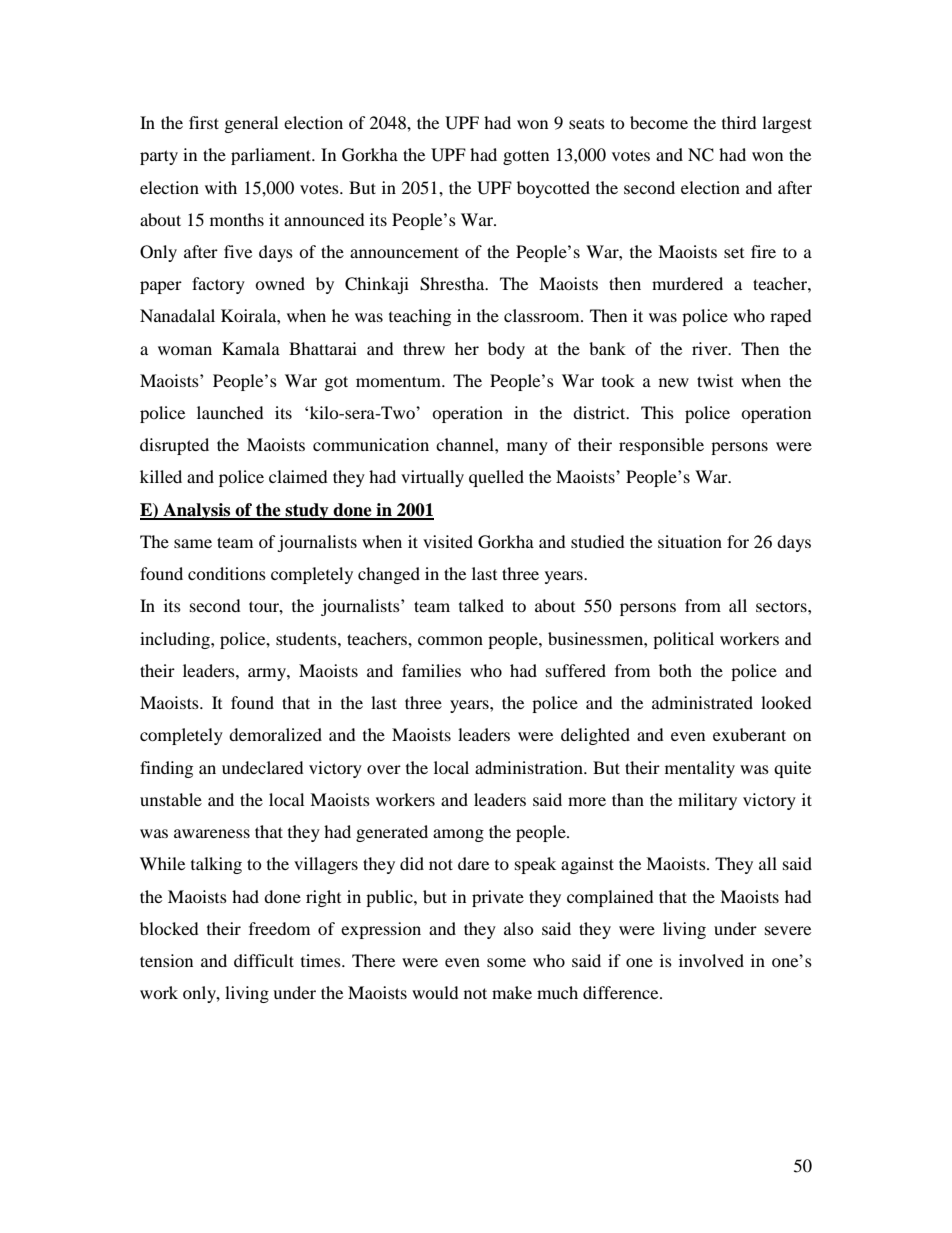 This screenshot has width=952, height=1233. I want to click on difficult, so click(264, 960).
